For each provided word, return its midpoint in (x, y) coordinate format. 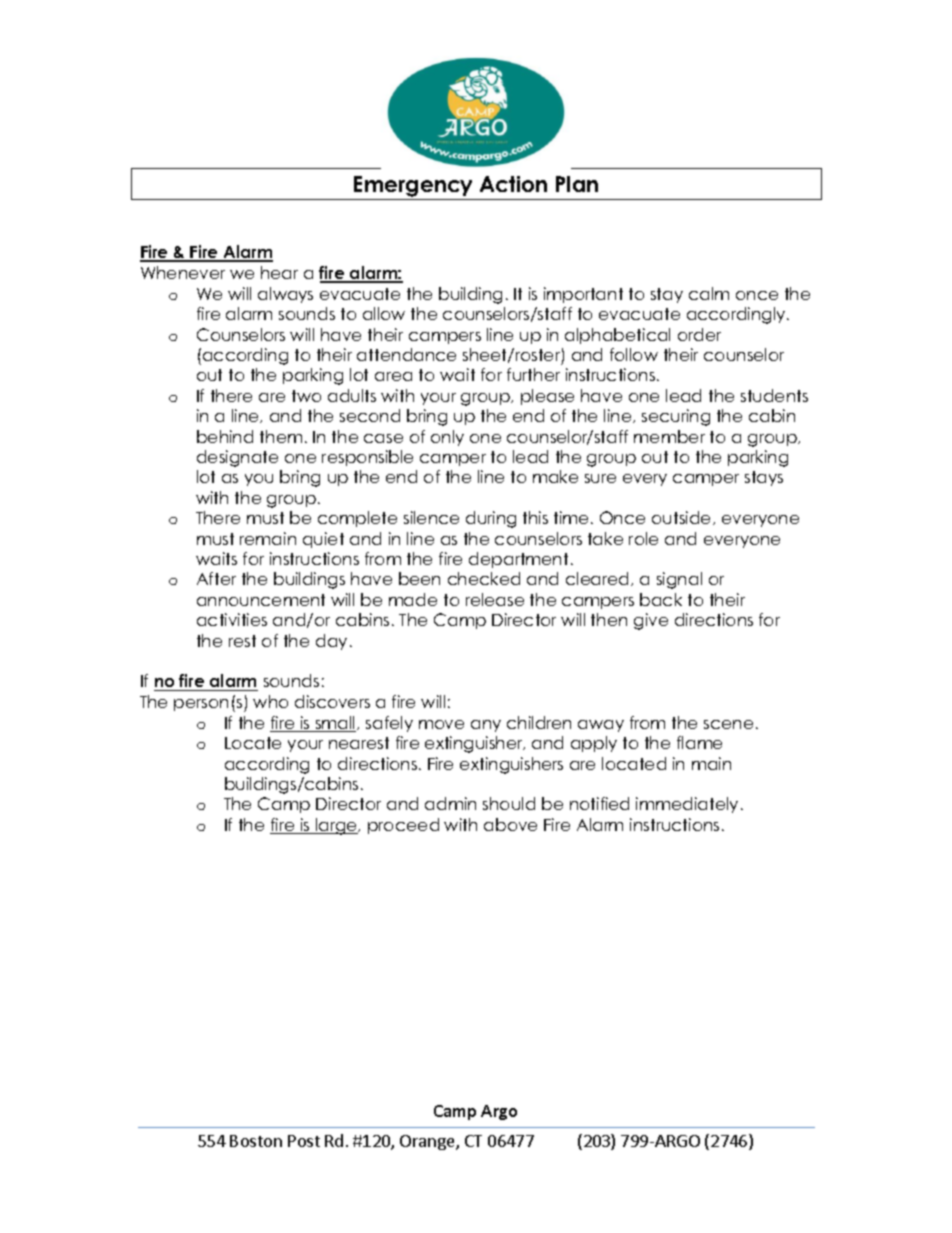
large (336, 826)
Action (513, 184)
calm (709, 293)
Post (304, 1141)
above (510, 824)
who (270, 701)
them (281, 436)
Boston (256, 1141)
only (447, 438)
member (669, 436)
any (486, 726)
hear (279, 272)
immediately (687, 805)
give (651, 621)
